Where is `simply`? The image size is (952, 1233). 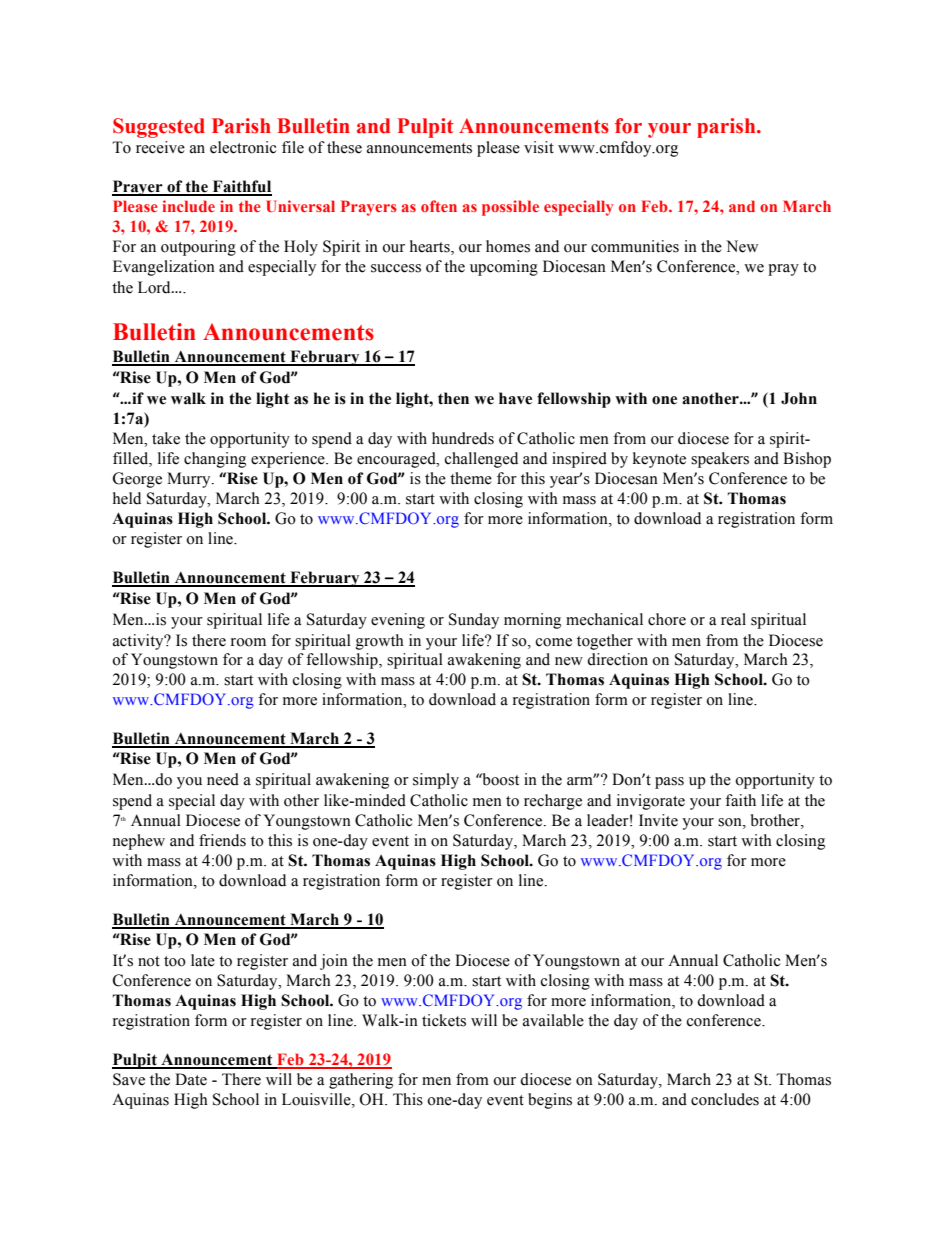
simply is located at coordinates (436, 781).
